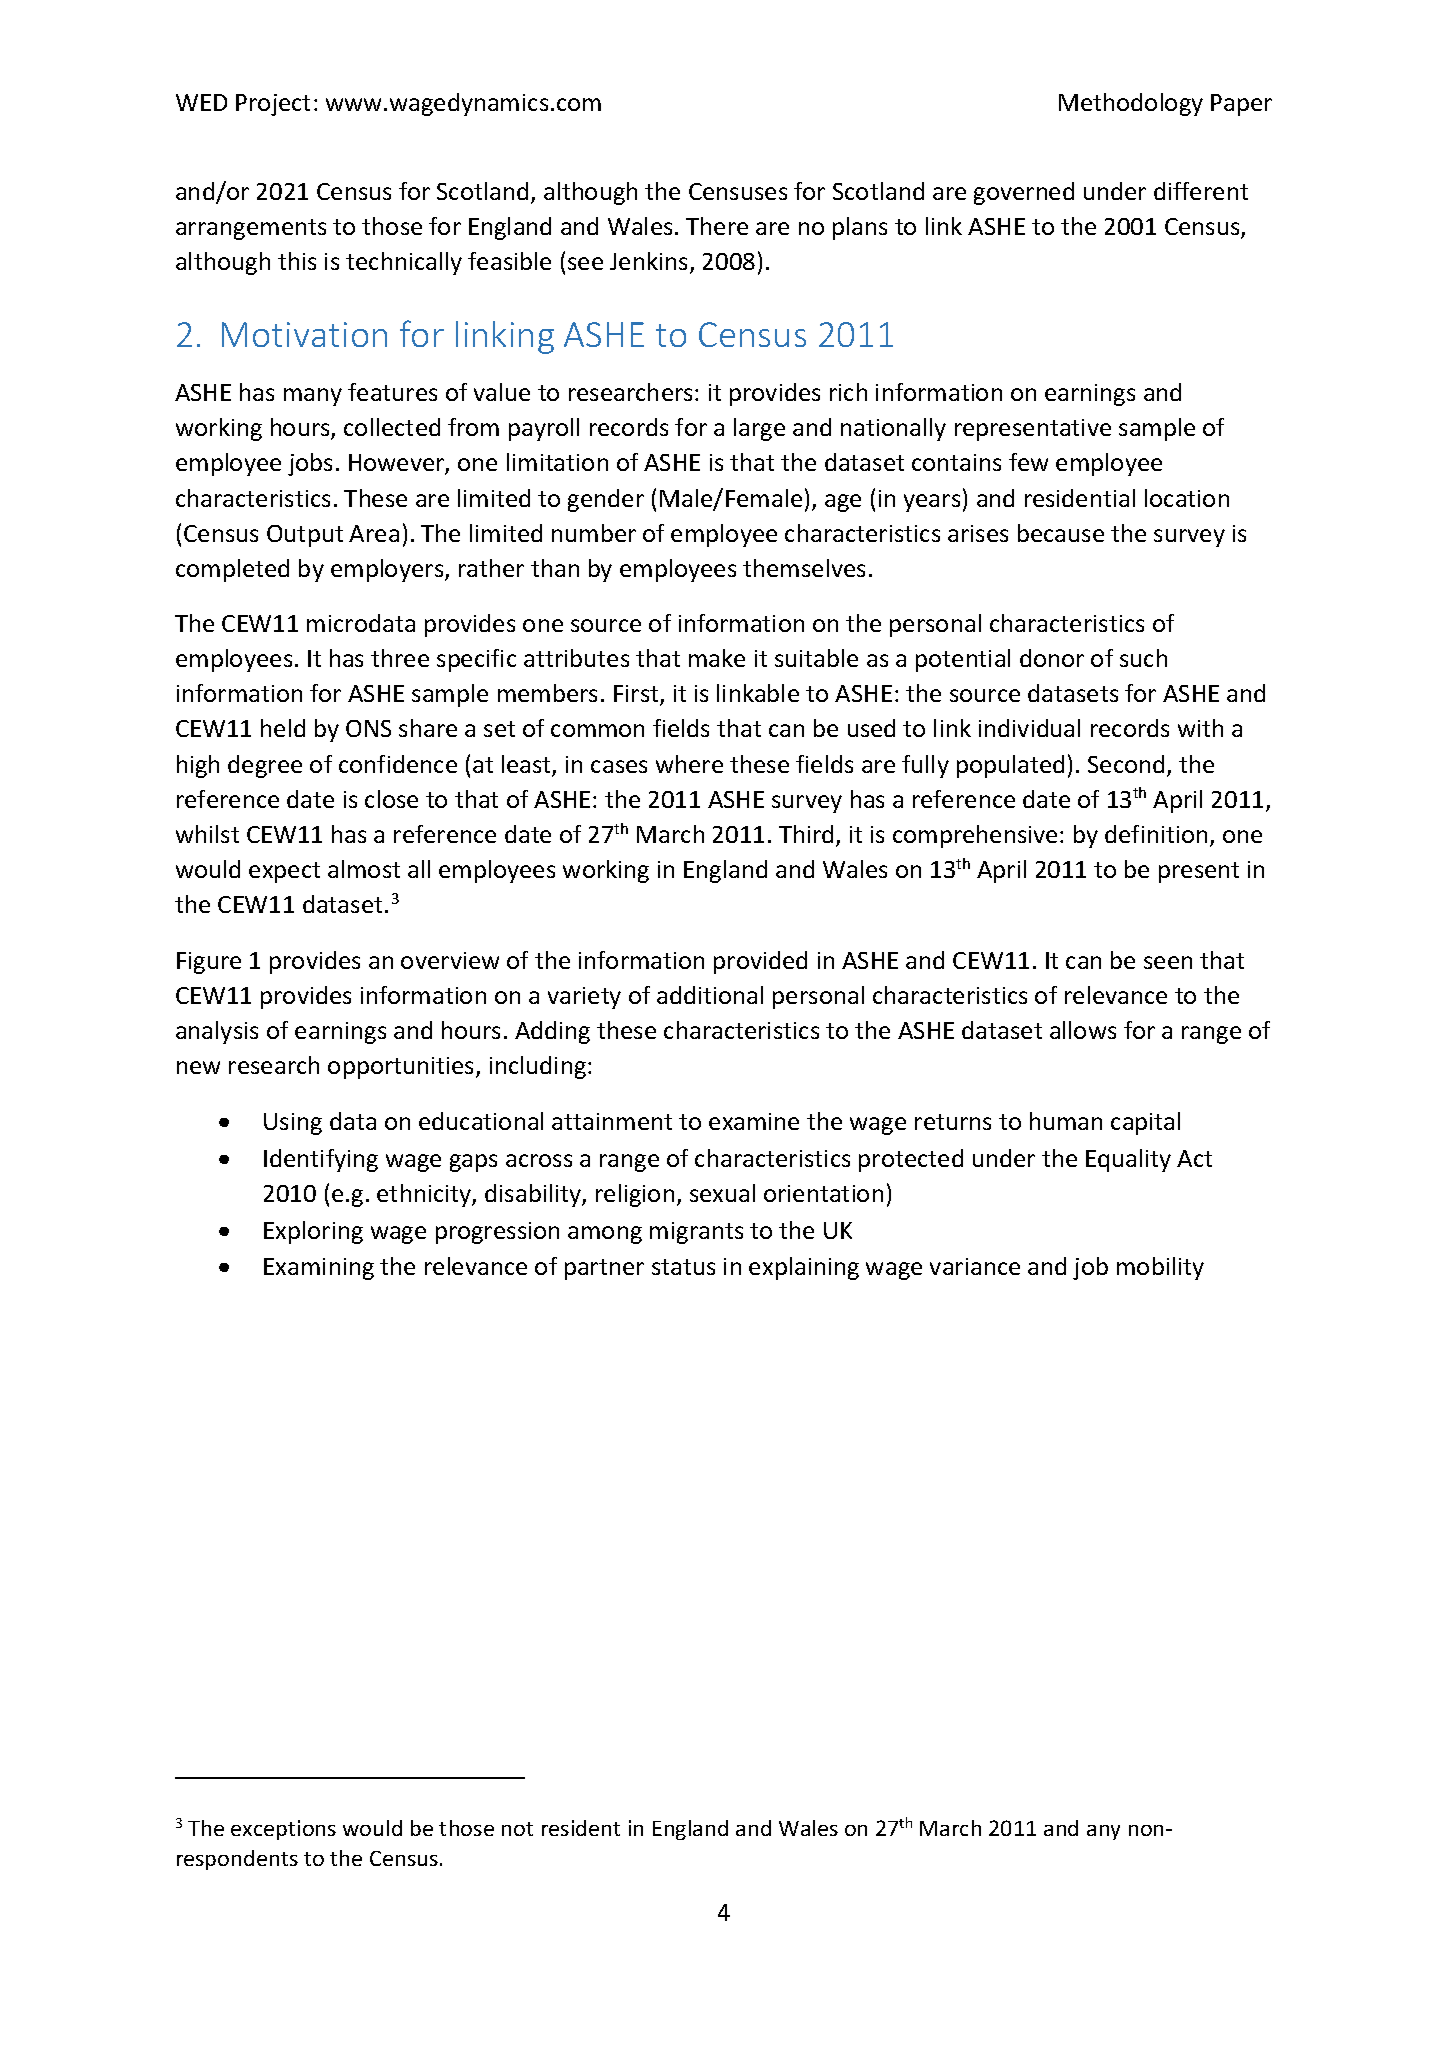 The width and height of the page is (1448, 2048). What do you see at coordinates (1131, 104) in the page?
I see `Methodology` at bounding box center [1131, 104].
